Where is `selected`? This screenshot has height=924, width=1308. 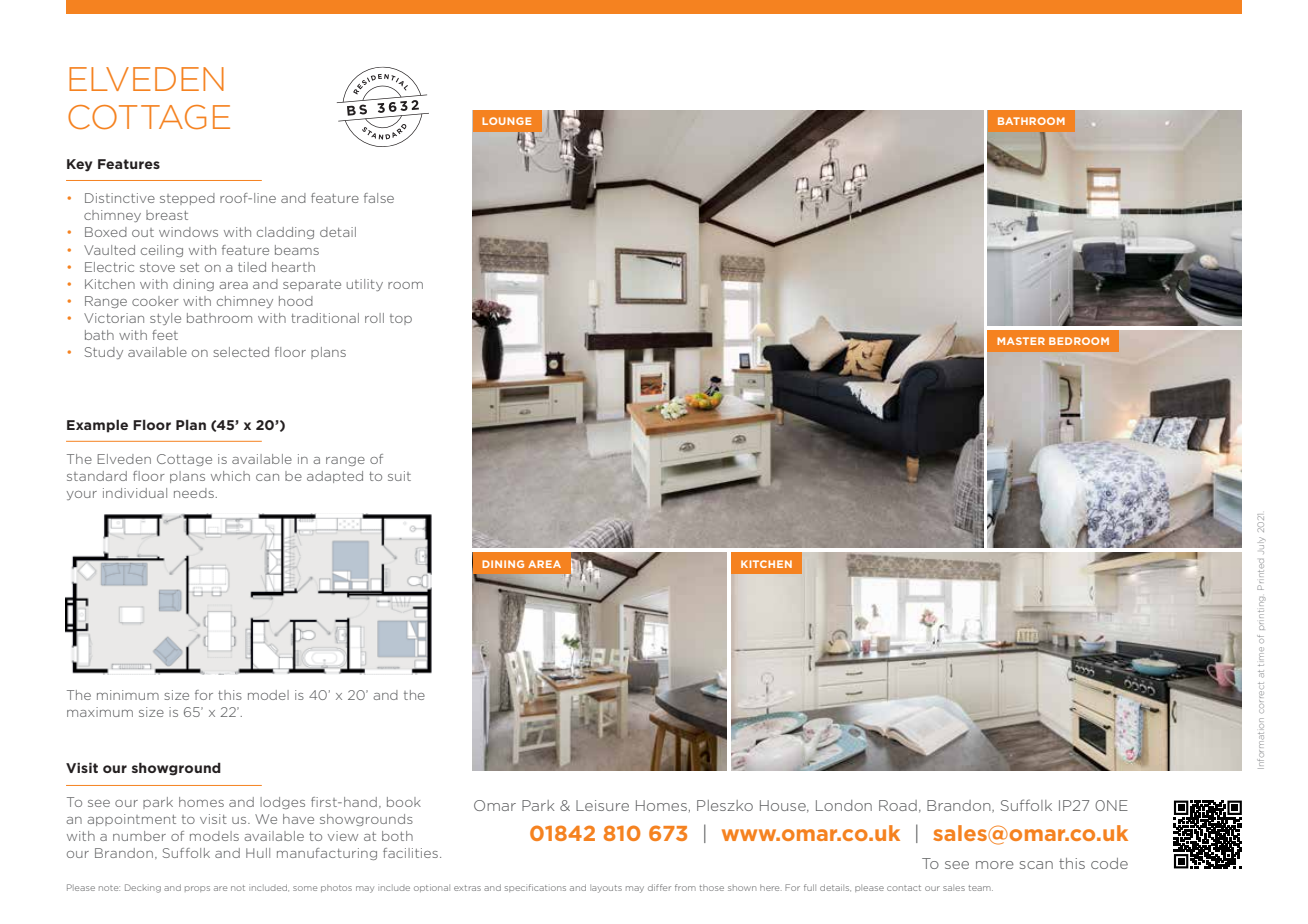 selected is located at coordinates (241, 352).
